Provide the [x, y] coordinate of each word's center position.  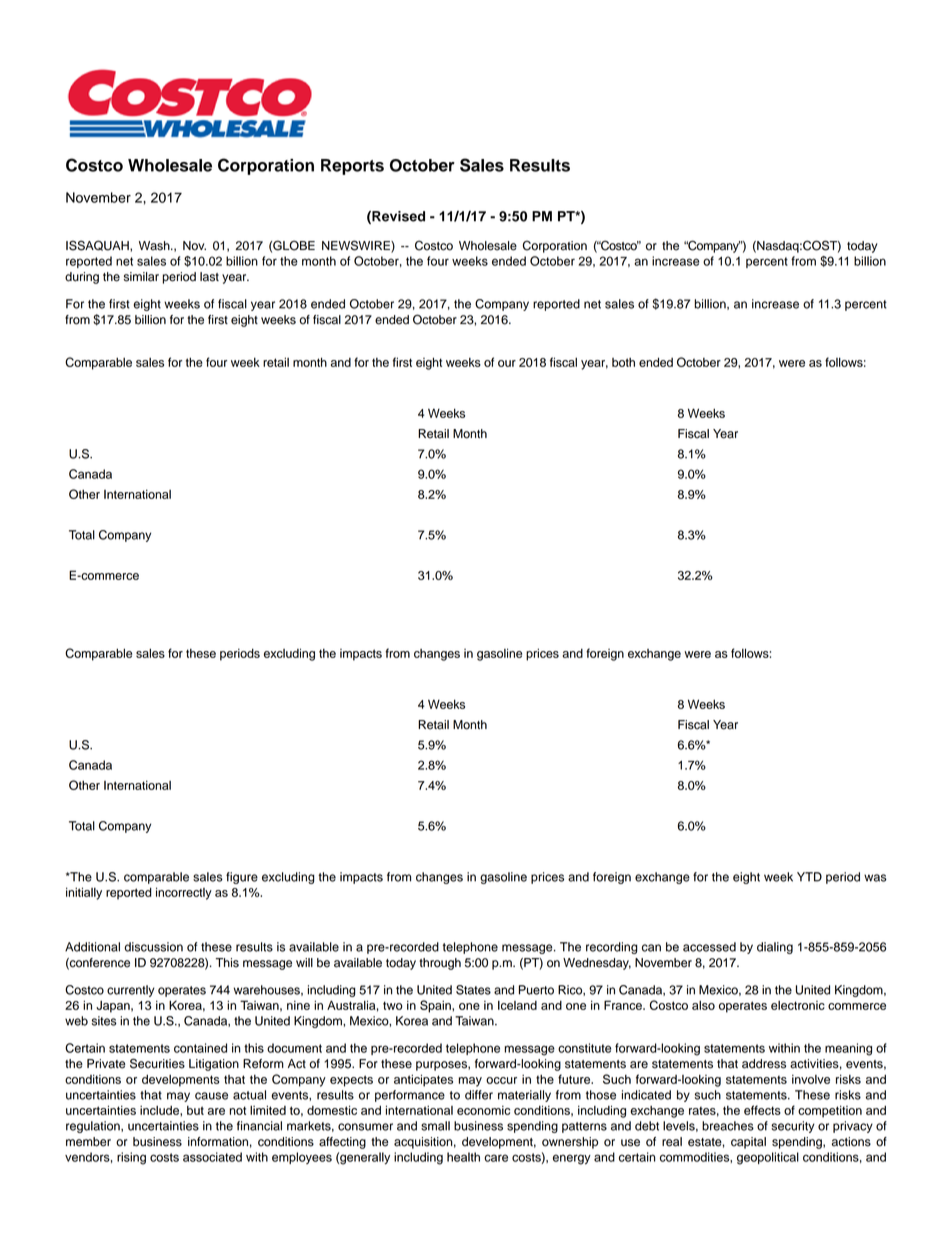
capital [748, 1143]
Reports [352, 167]
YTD [809, 877]
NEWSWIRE [357, 246]
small [435, 1126]
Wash [155, 246]
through [440, 964]
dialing [775, 948]
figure [242, 878]
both [623, 362]
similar [141, 277]
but [195, 1110]
